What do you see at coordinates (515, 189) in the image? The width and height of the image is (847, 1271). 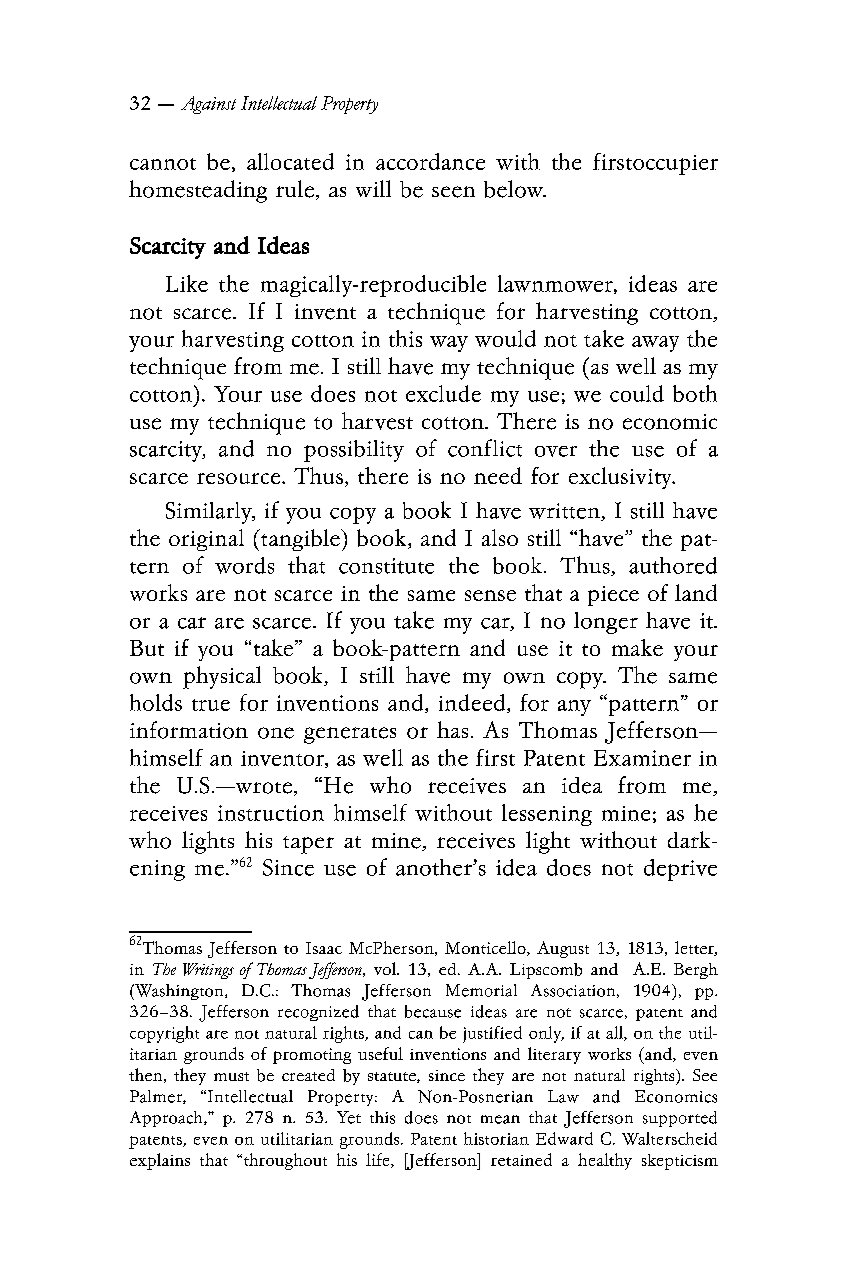 I see `below` at bounding box center [515, 189].
